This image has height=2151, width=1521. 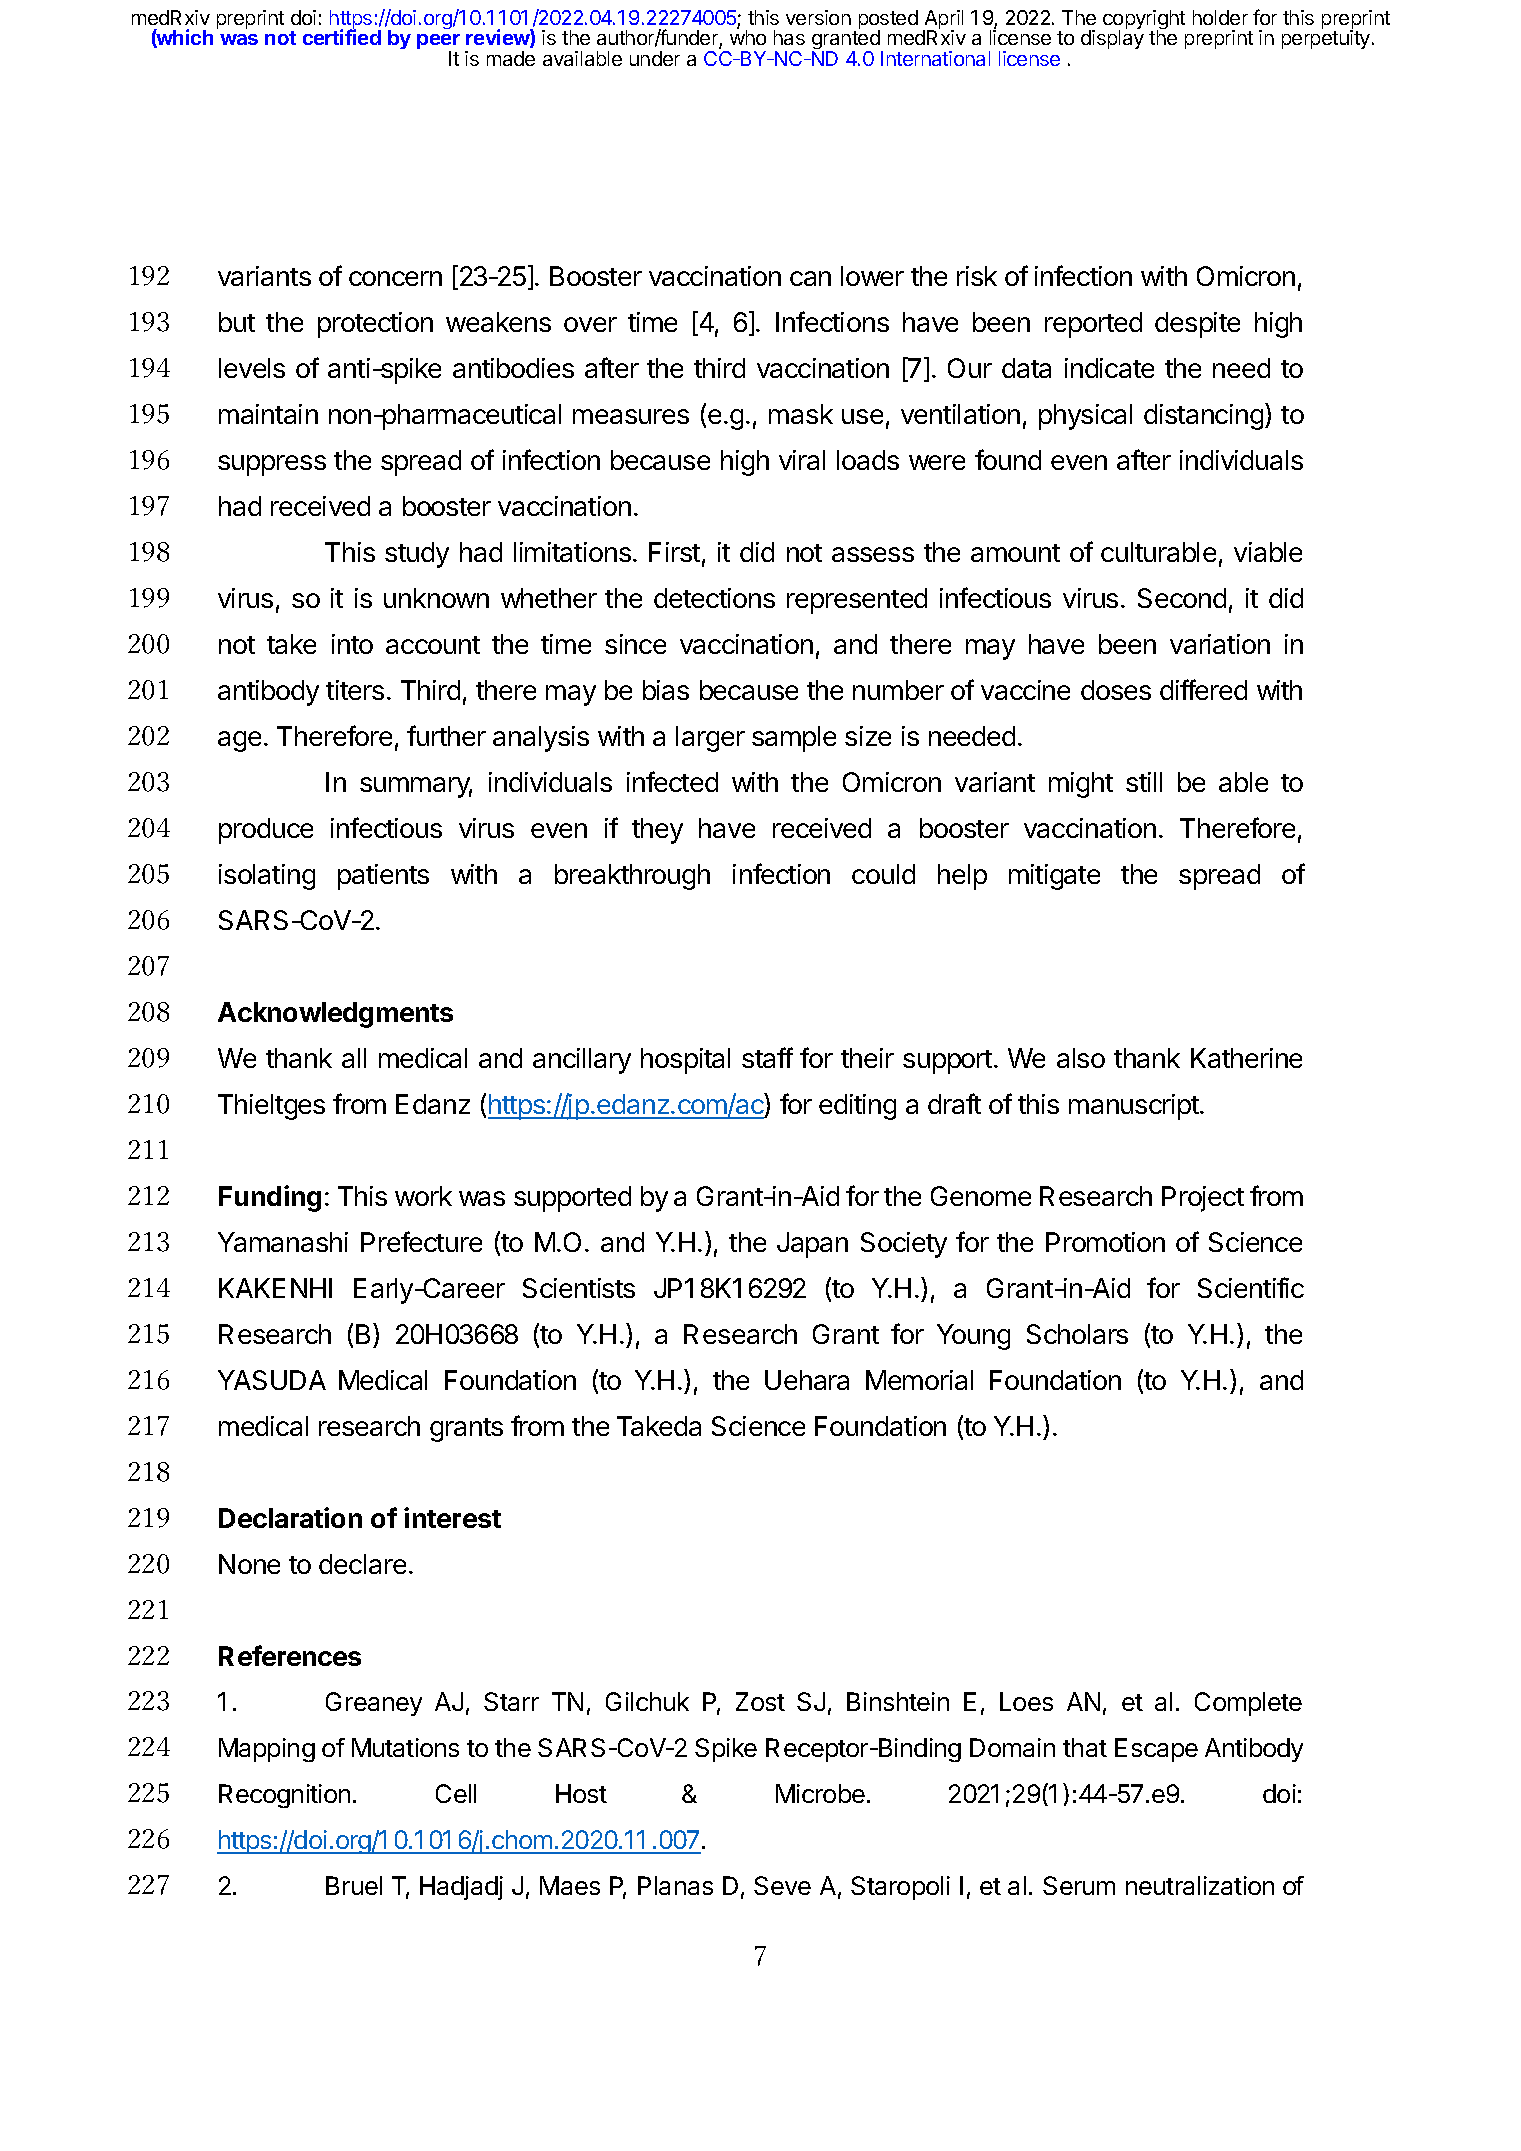 What do you see at coordinates (767, 1057) in the image?
I see `staff` at bounding box center [767, 1057].
